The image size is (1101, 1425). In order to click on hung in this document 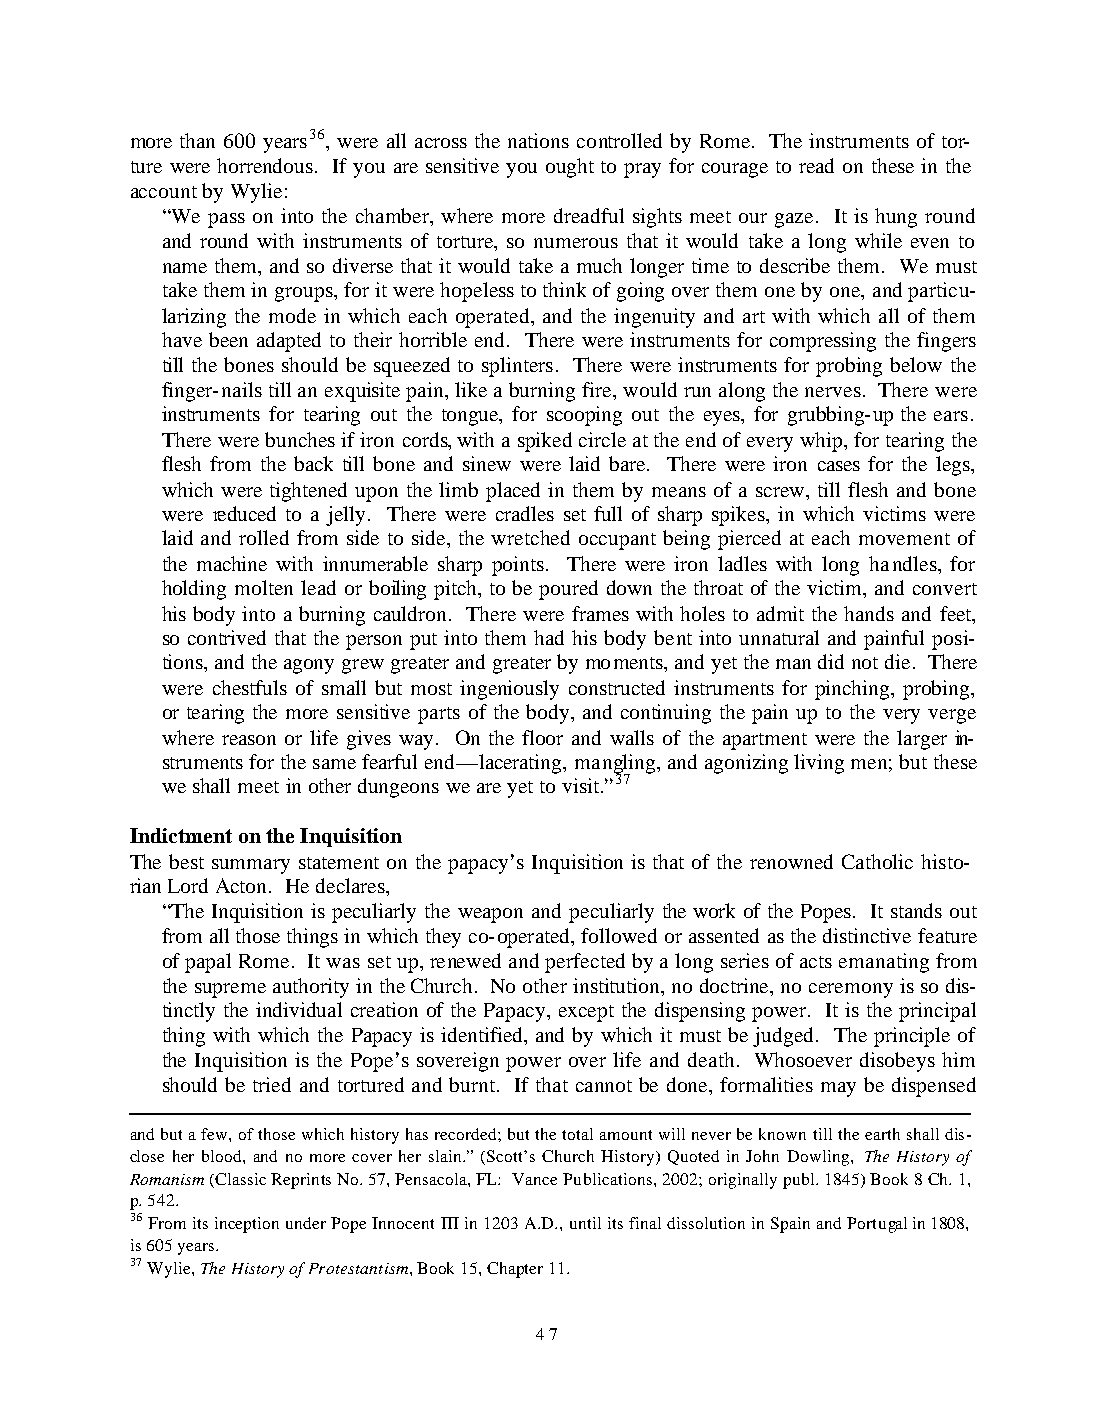, I will do `click(896, 218)`.
